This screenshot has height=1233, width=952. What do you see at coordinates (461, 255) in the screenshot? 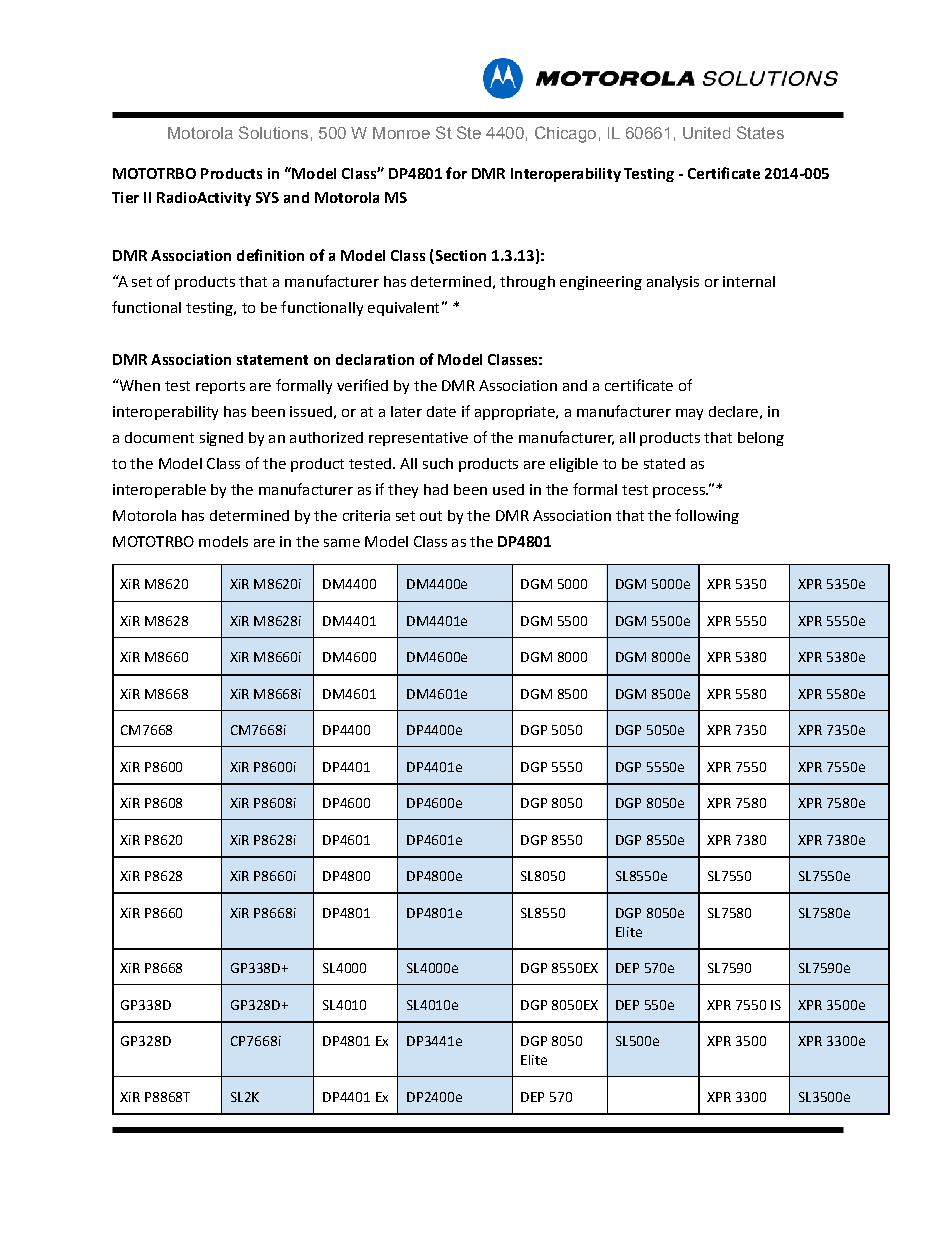
I see `Section` at bounding box center [461, 255].
